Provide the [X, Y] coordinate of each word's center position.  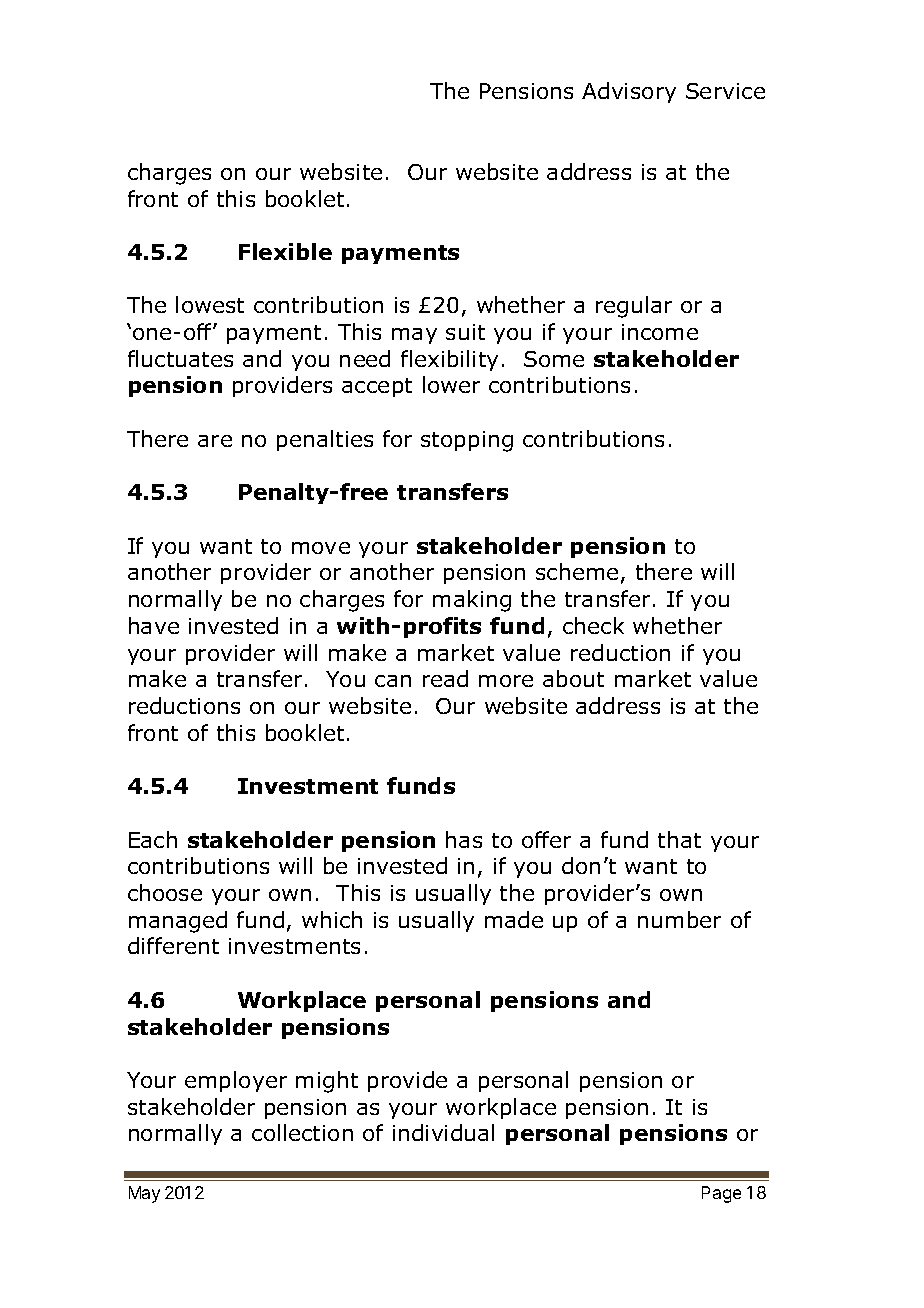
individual [443, 1132]
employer [236, 1081]
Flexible [285, 251]
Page [721, 1194]
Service [725, 91]
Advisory [629, 92]
